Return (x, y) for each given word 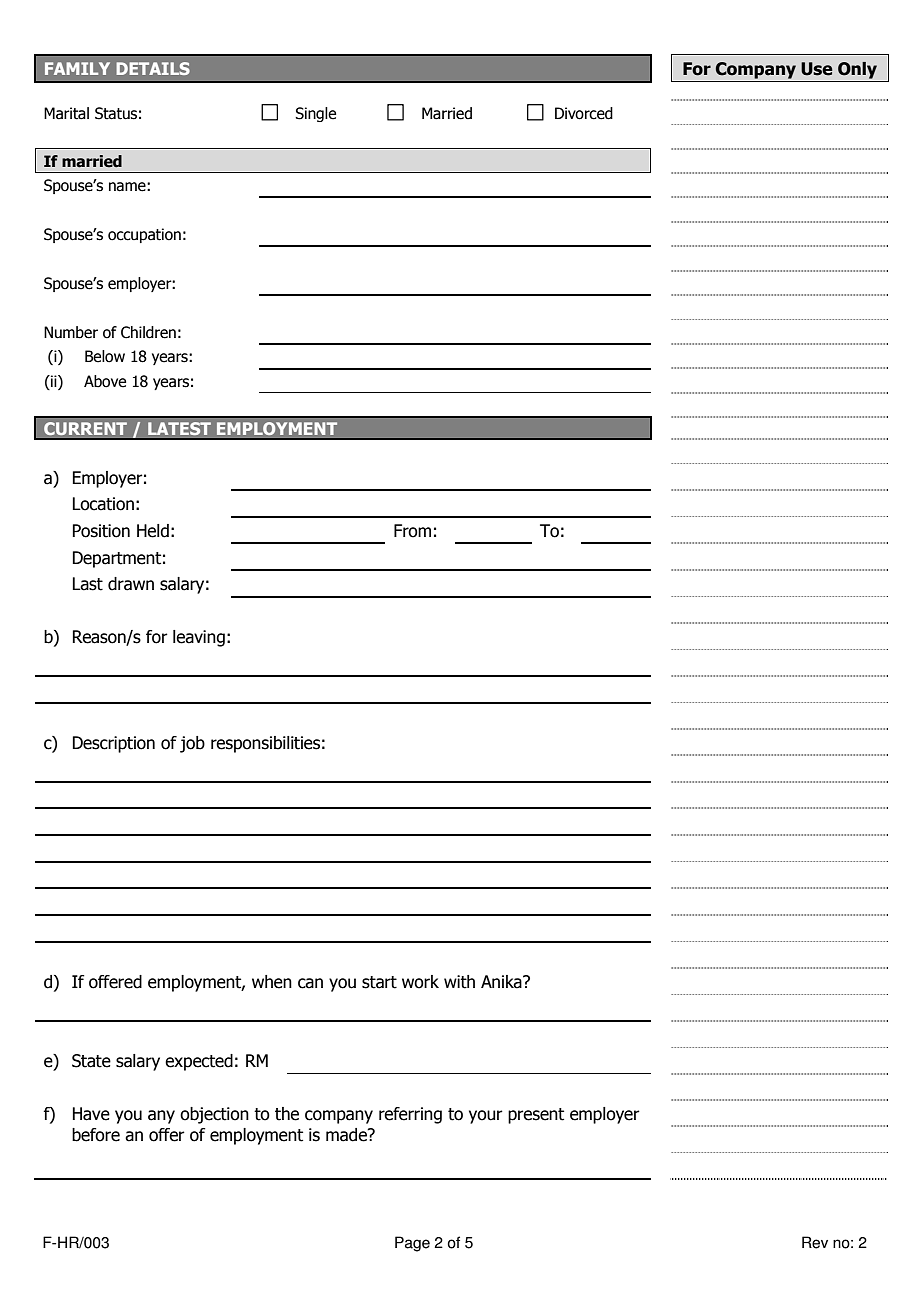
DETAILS (153, 68)
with (459, 982)
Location (103, 504)
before (96, 1135)
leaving (199, 638)
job (192, 744)
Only (857, 70)
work (420, 982)
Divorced (584, 113)
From (412, 531)
